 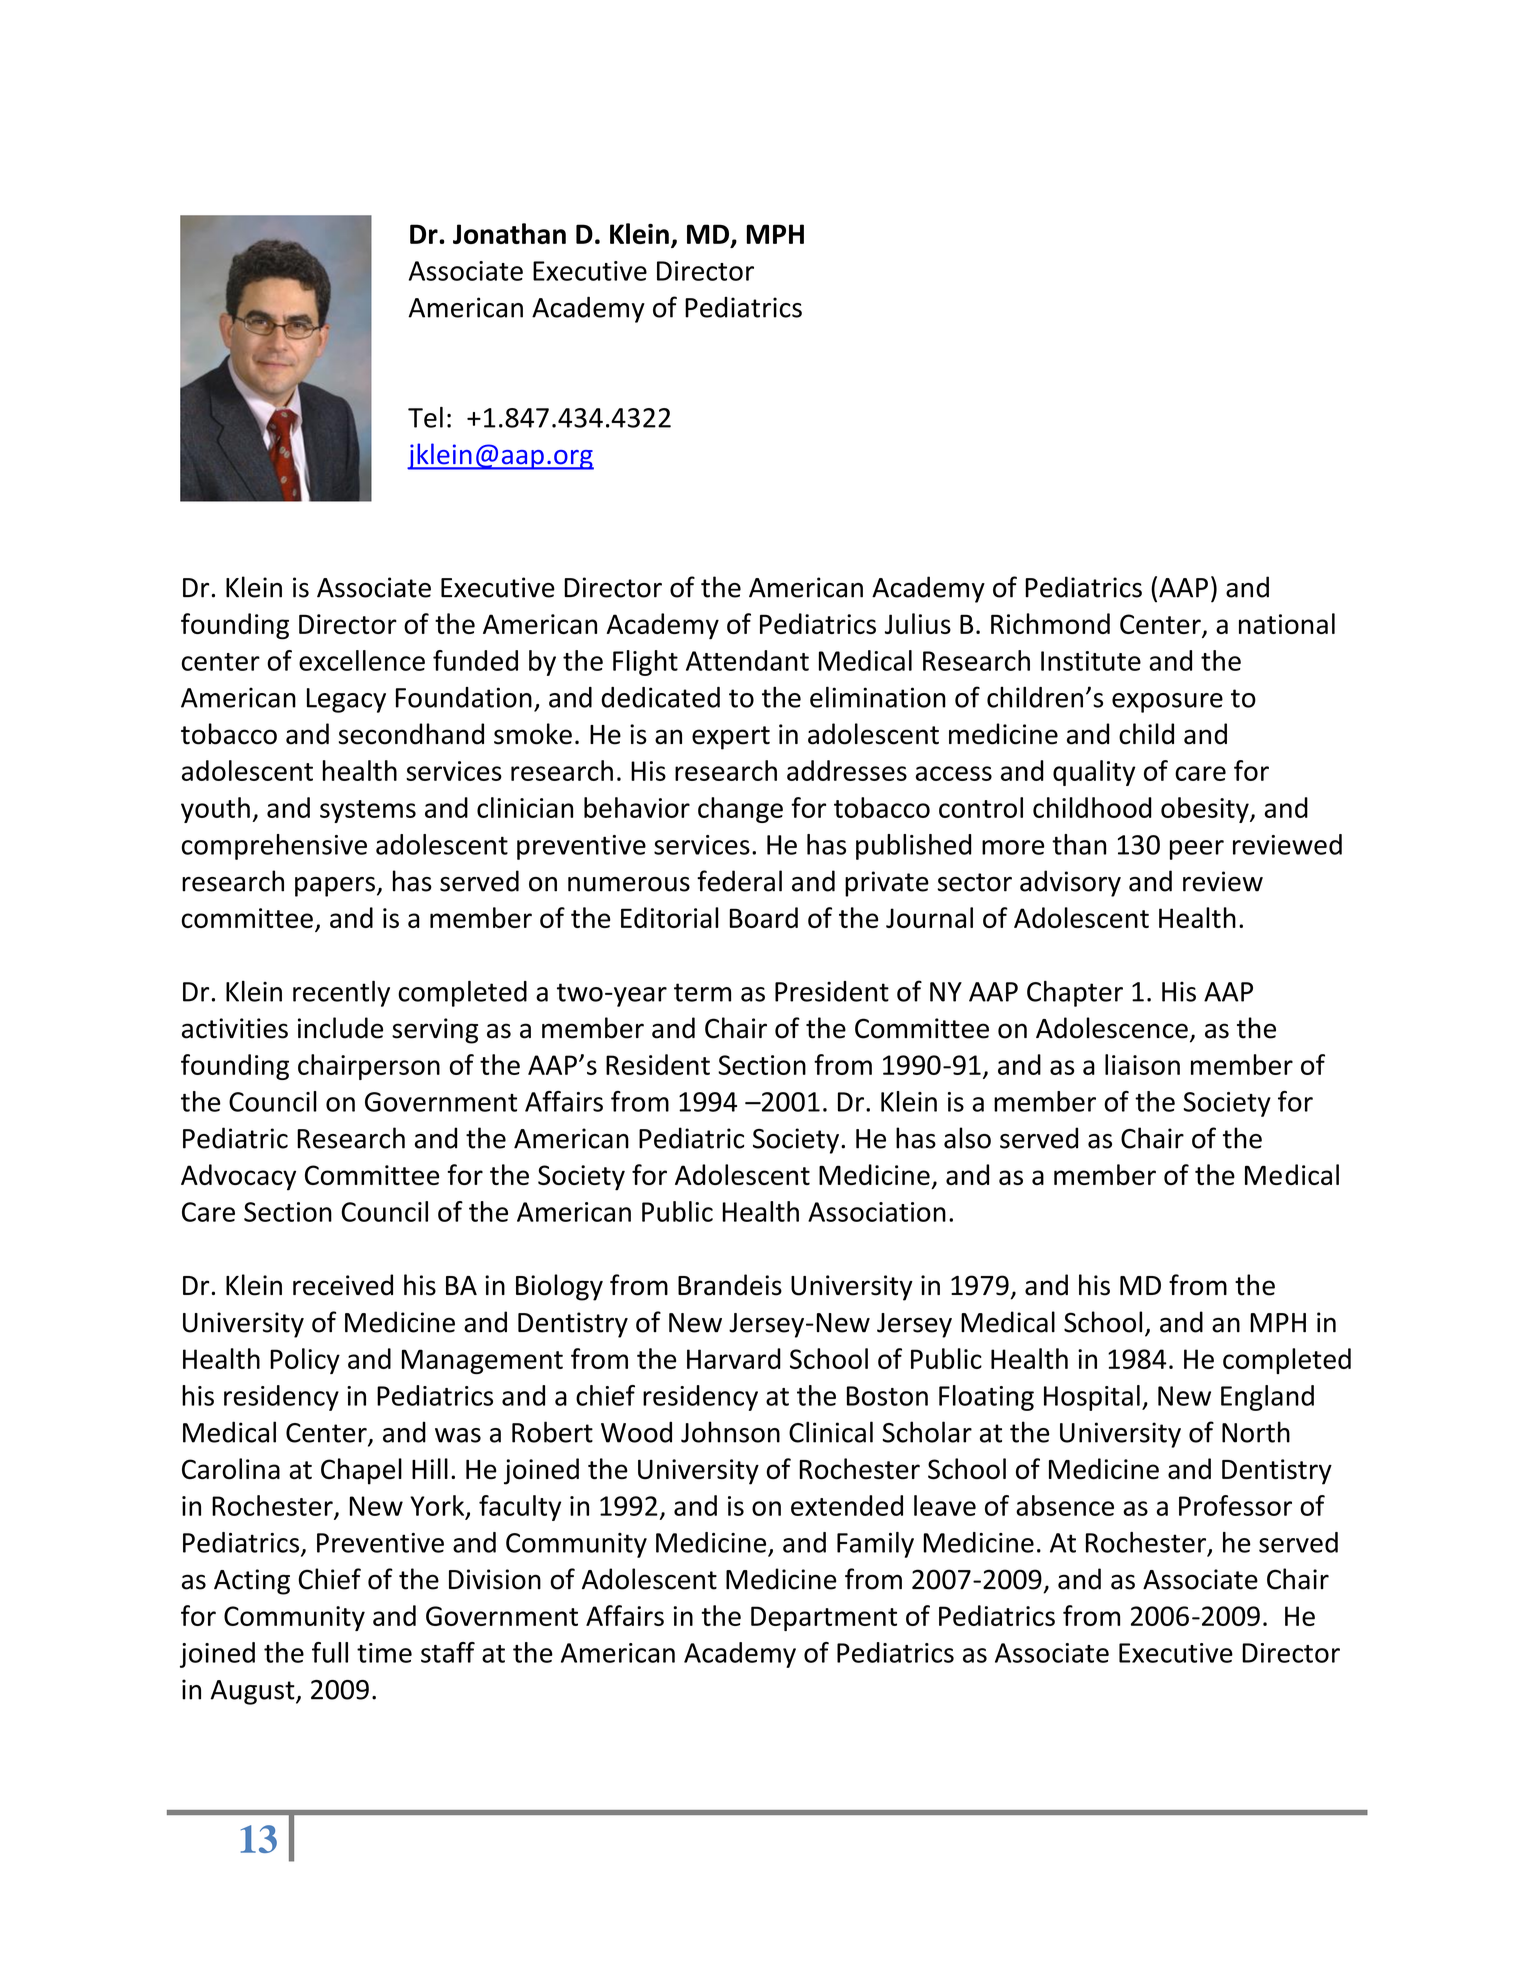 I want to click on term, so click(x=702, y=992).
